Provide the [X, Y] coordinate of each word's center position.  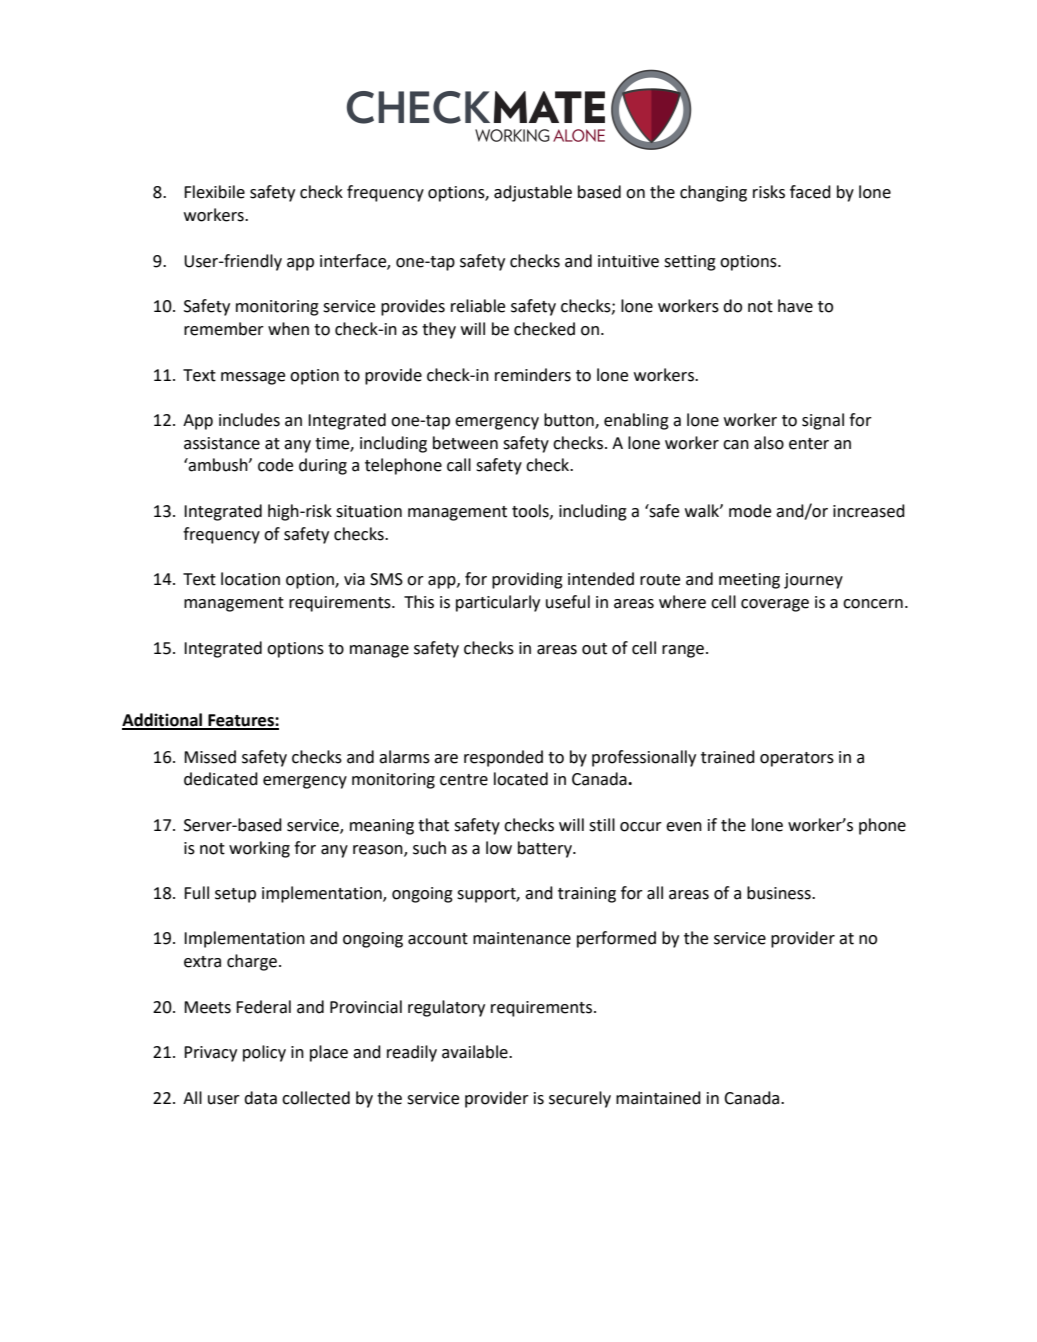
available [476, 1052]
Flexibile [214, 192]
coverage [775, 605]
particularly [498, 603]
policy [264, 1053]
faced [810, 192]
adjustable [533, 193]
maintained [658, 1098]
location [250, 579]
